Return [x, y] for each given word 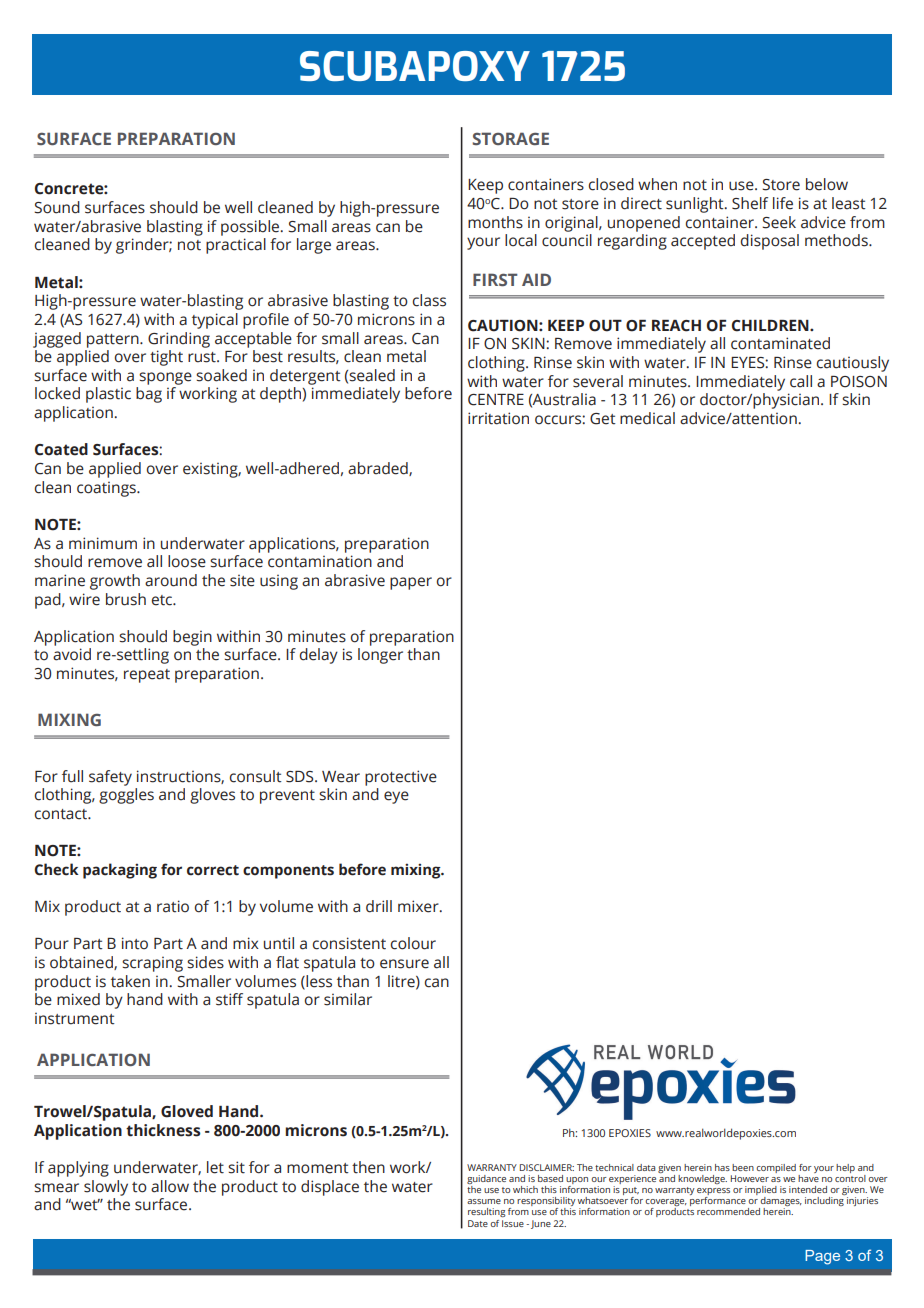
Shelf [750, 203]
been [743, 1167]
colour [413, 943]
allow [170, 1186]
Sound [57, 207]
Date [478, 1223]
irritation [498, 418]
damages [780, 1203]
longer [380, 656]
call [801, 381]
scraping [152, 964]
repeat [147, 676]
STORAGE [510, 138]
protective [401, 778]
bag [149, 395]
